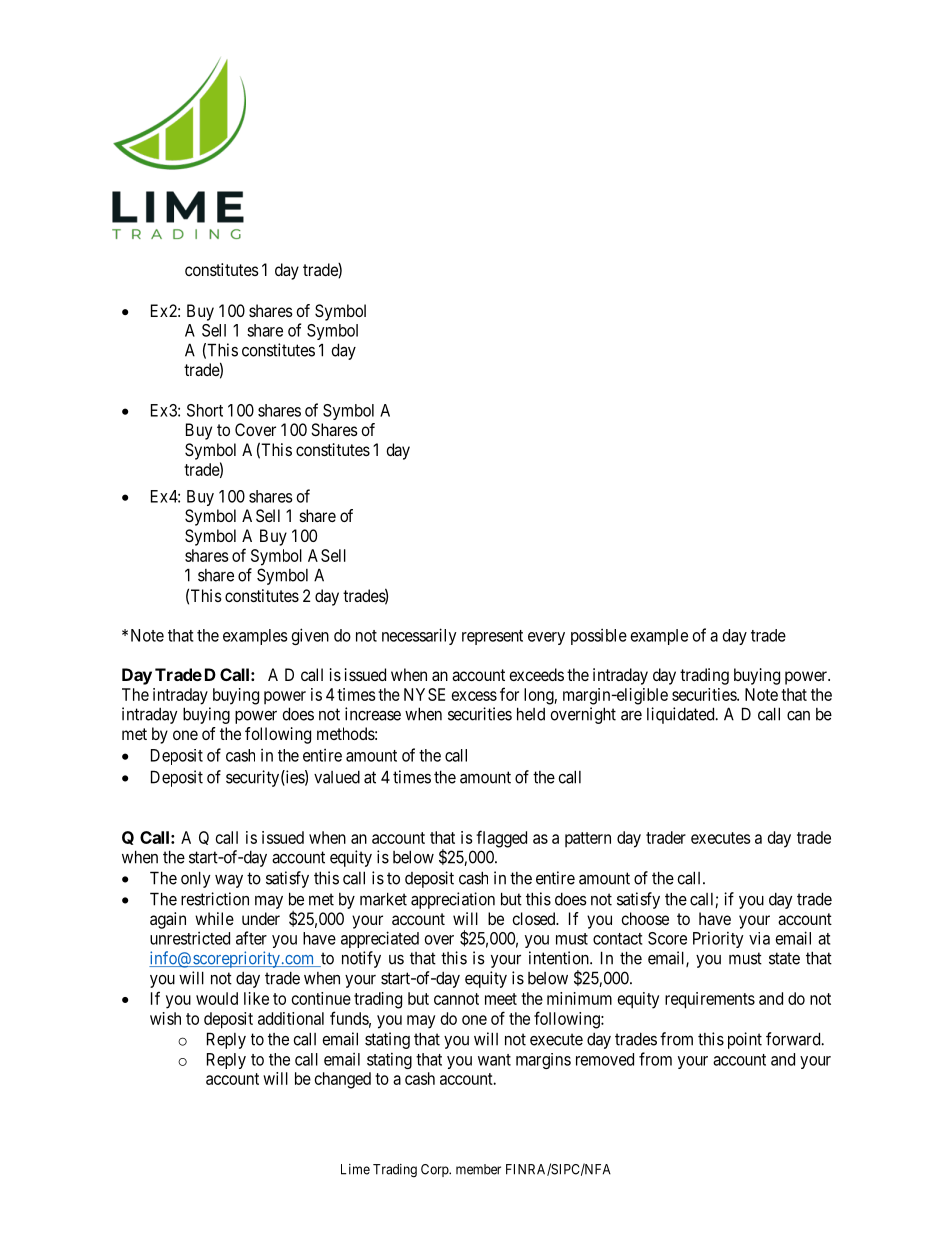 This screenshot has width=952, height=1233. I want to click on possible, so click(599, 637).
